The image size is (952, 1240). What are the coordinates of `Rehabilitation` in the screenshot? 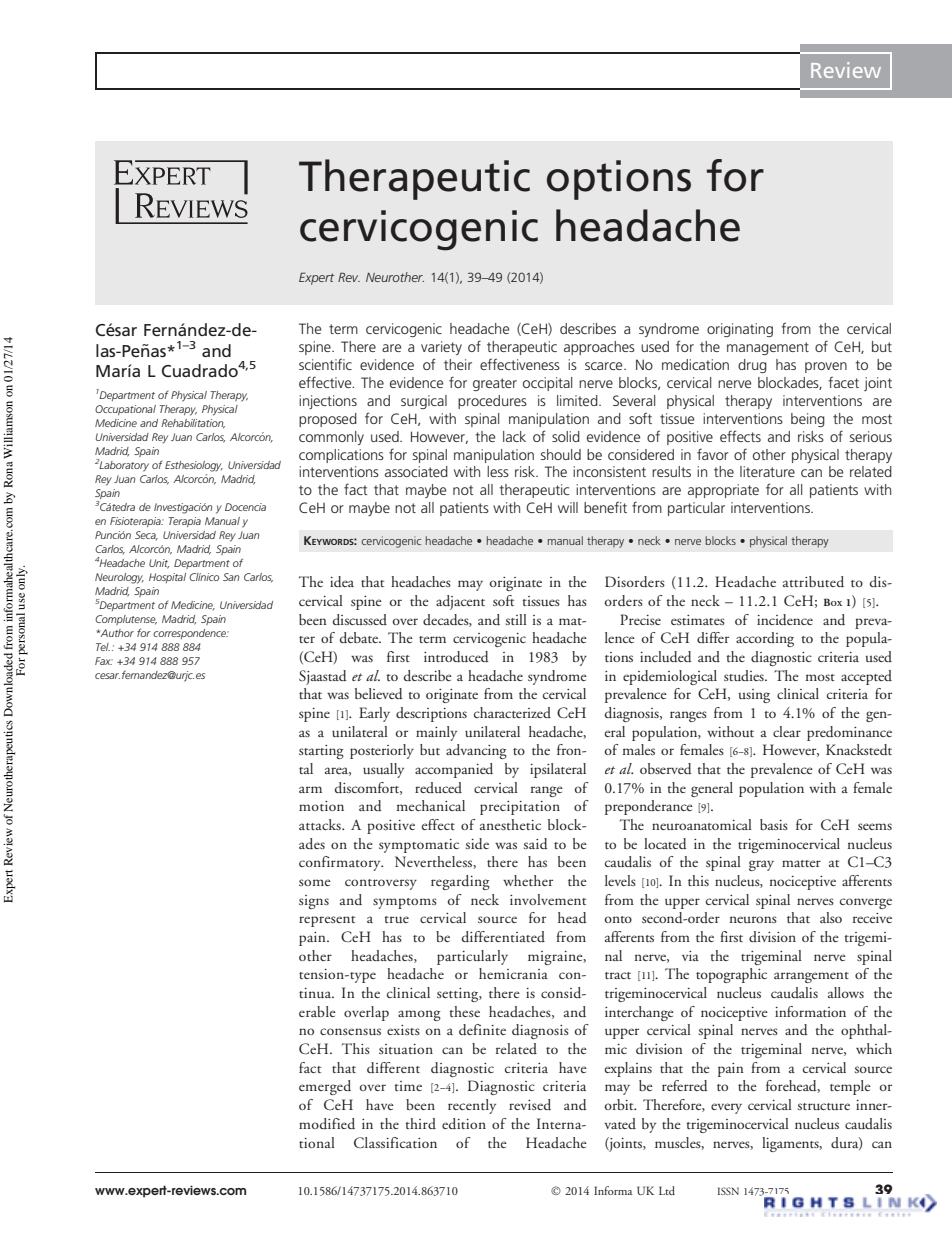 It's located at (193, 424).
